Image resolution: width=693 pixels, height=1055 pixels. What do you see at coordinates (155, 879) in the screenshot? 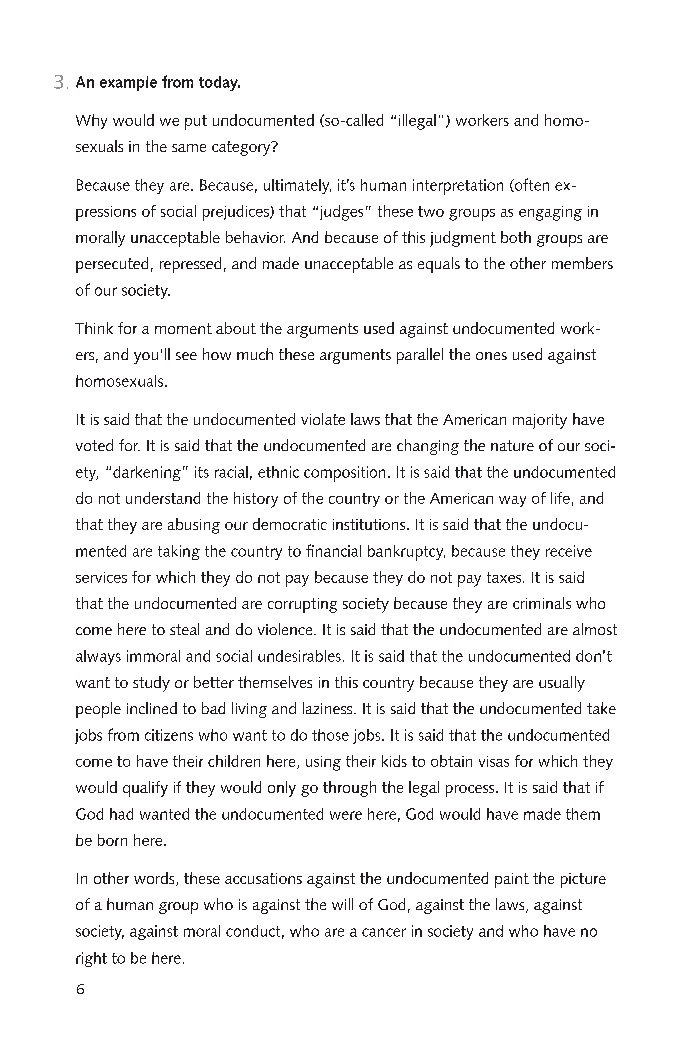
I see `words` at bounding box center [155, 879].
